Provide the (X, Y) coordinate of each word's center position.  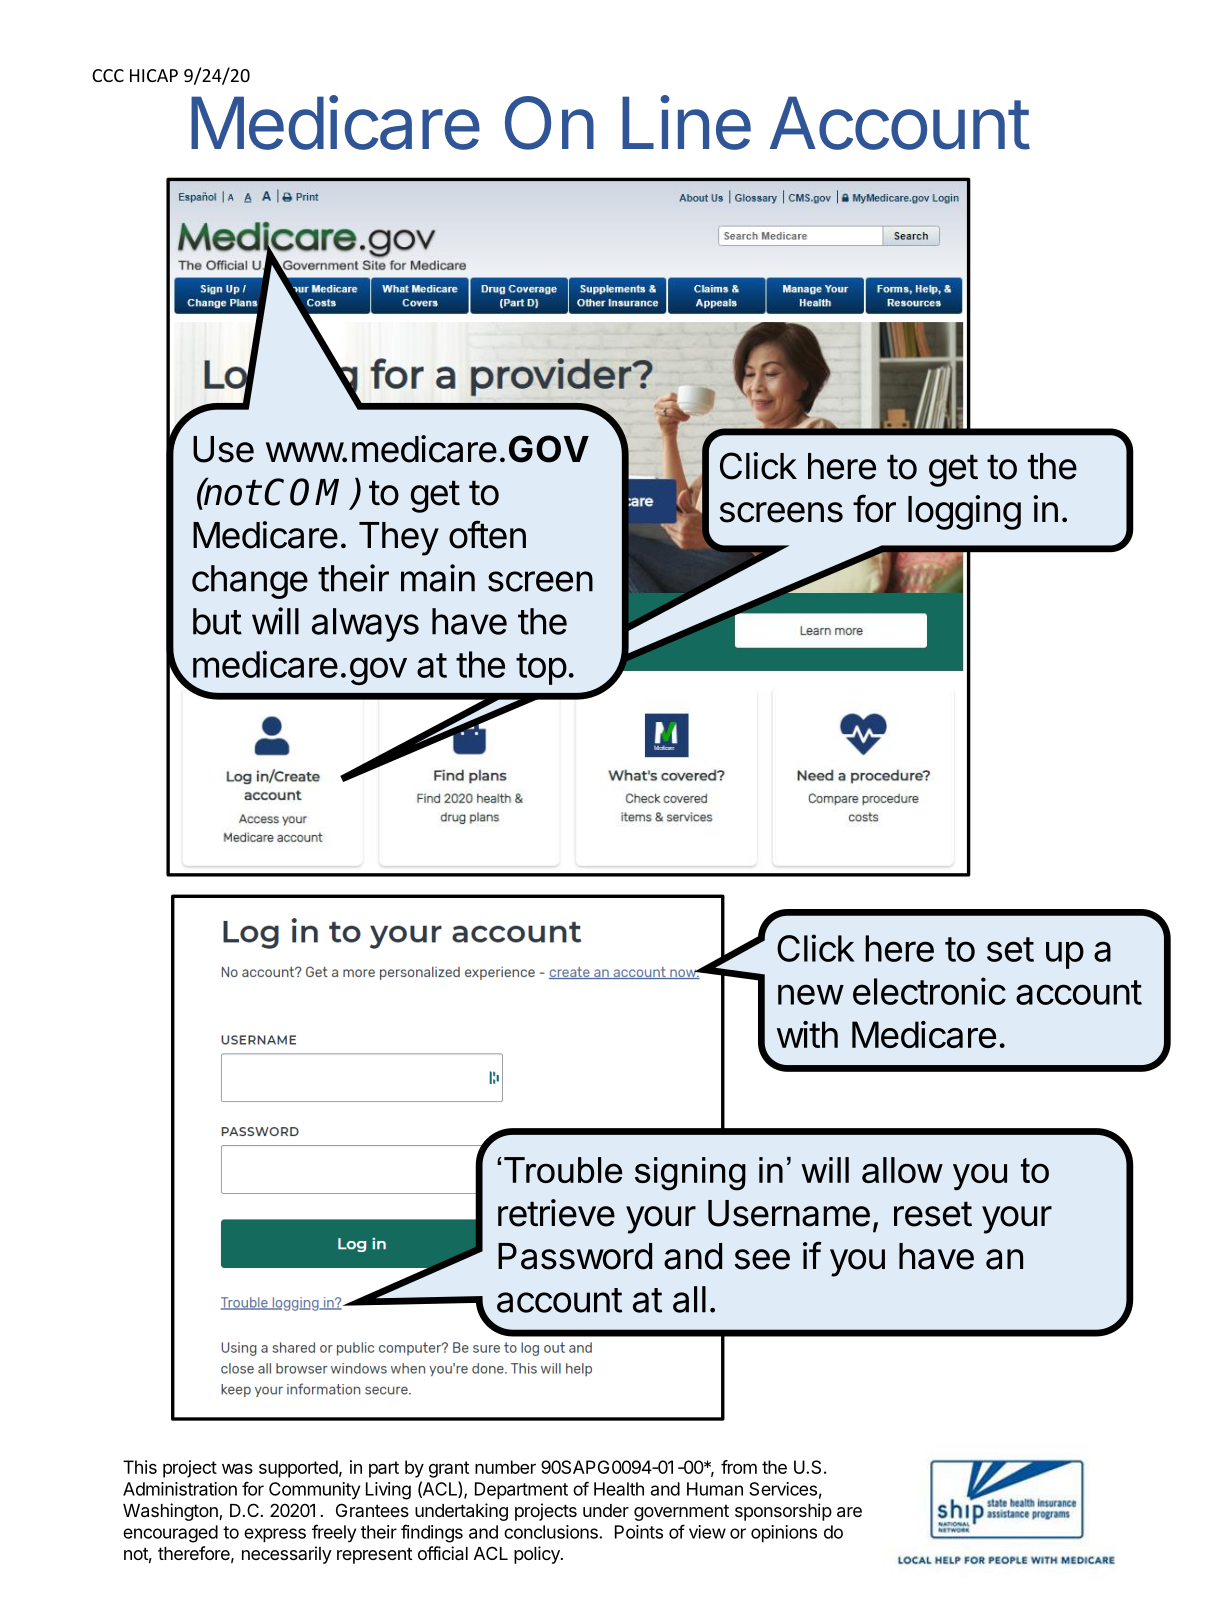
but (217, 621)
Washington (171, 1512)
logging (964, 512)
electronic (929, 991)
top (541, 669)
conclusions (552, 1532)
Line (686, 122)
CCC (108, 75)
